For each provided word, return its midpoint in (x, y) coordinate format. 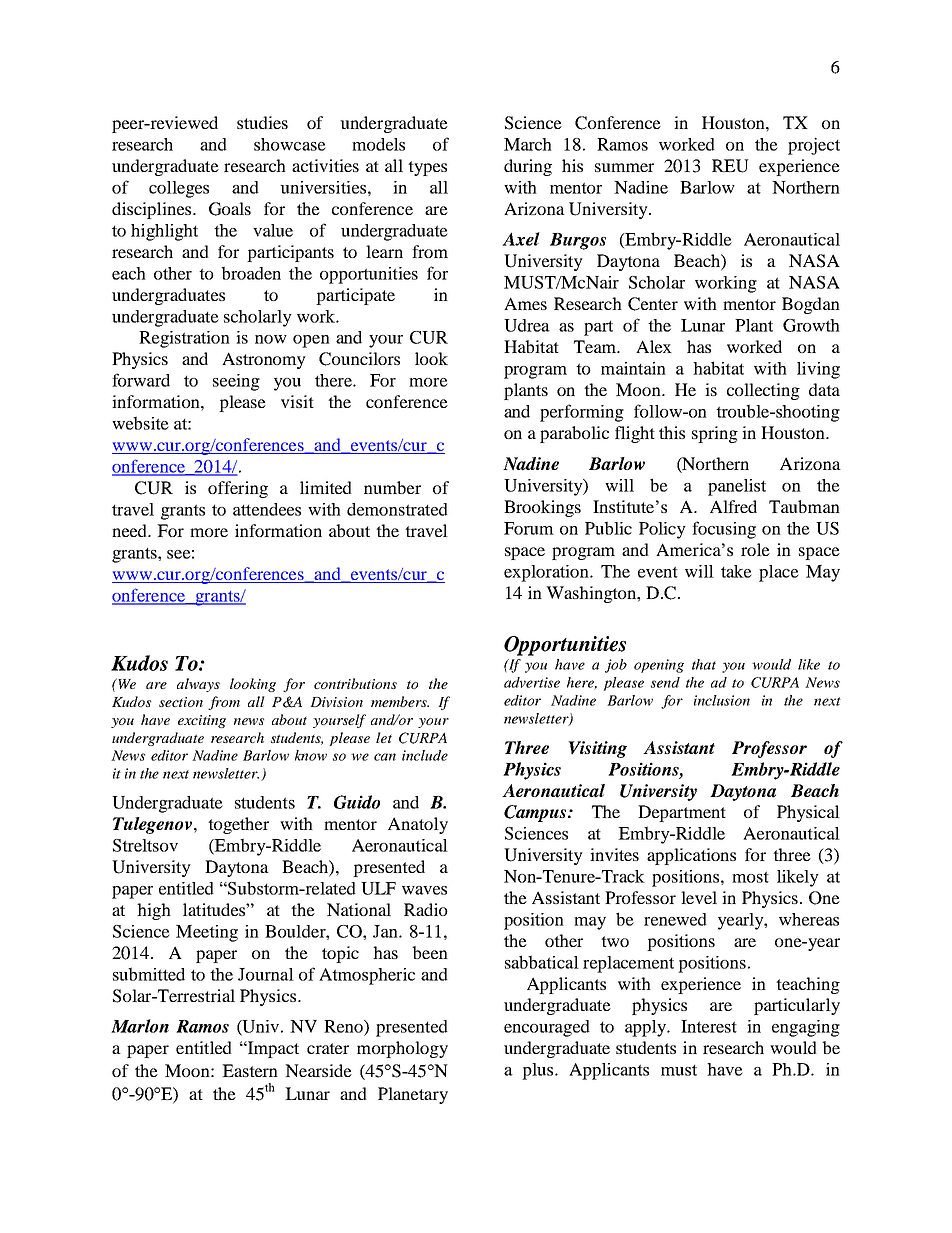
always (198, 685)
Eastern (250, 1070)
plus (539, 1071)
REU (730, 166)
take (736, 571)
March (528, 144)
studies (262, 122)
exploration (547, 573)
